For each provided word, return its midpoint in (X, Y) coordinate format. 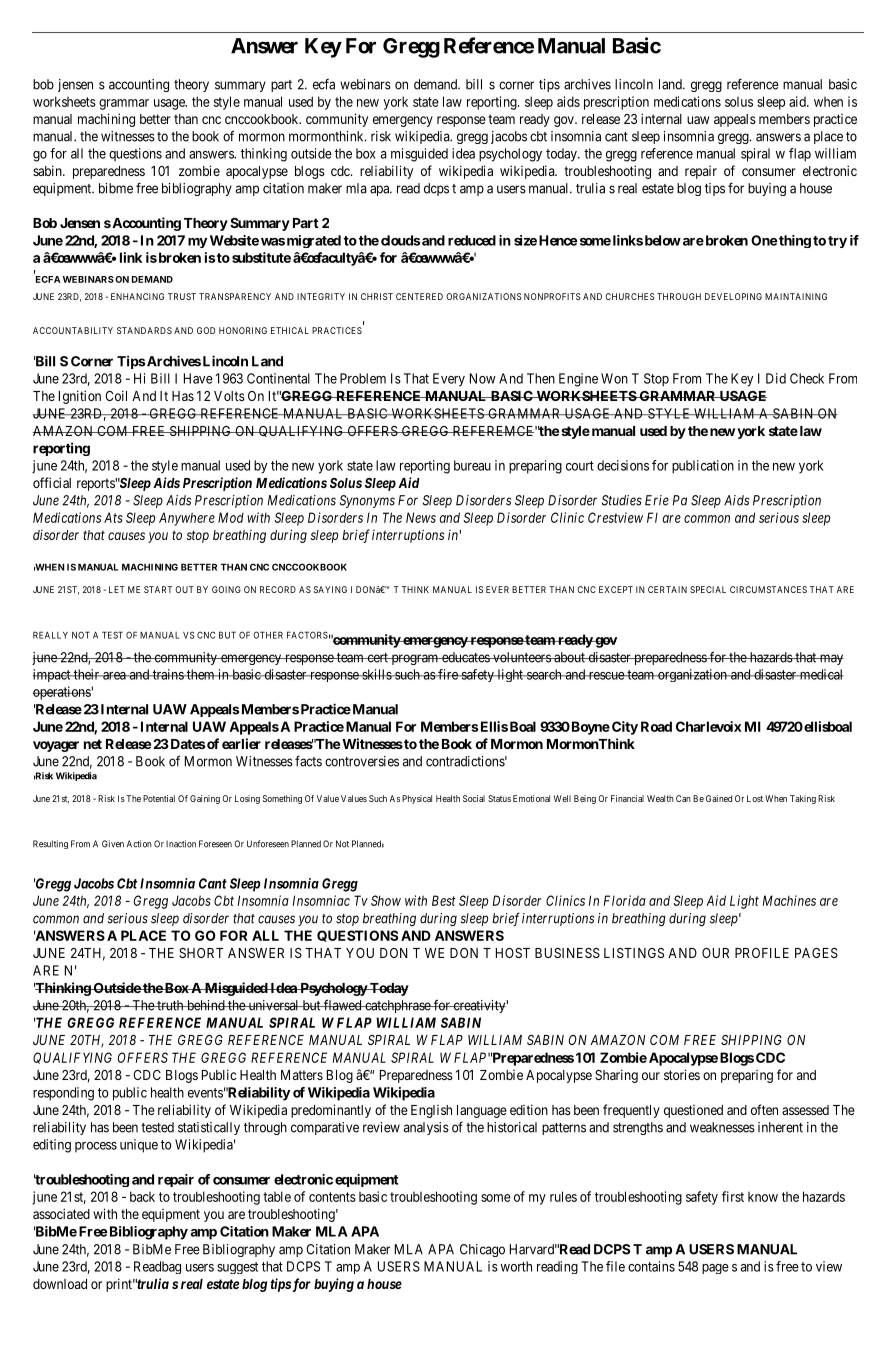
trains (167, 674)
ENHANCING (137, 296)
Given (113, 844)
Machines (789, 900)
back (142, 1196)
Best (444, 900)
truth (170, 1005)
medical (821, 674)
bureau (472, 465)
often (764, 1109)
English (431, 1111)
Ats (113, 517)
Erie (657, 500)
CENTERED (419, 296)
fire (448, 674)
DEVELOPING (733, 296)
